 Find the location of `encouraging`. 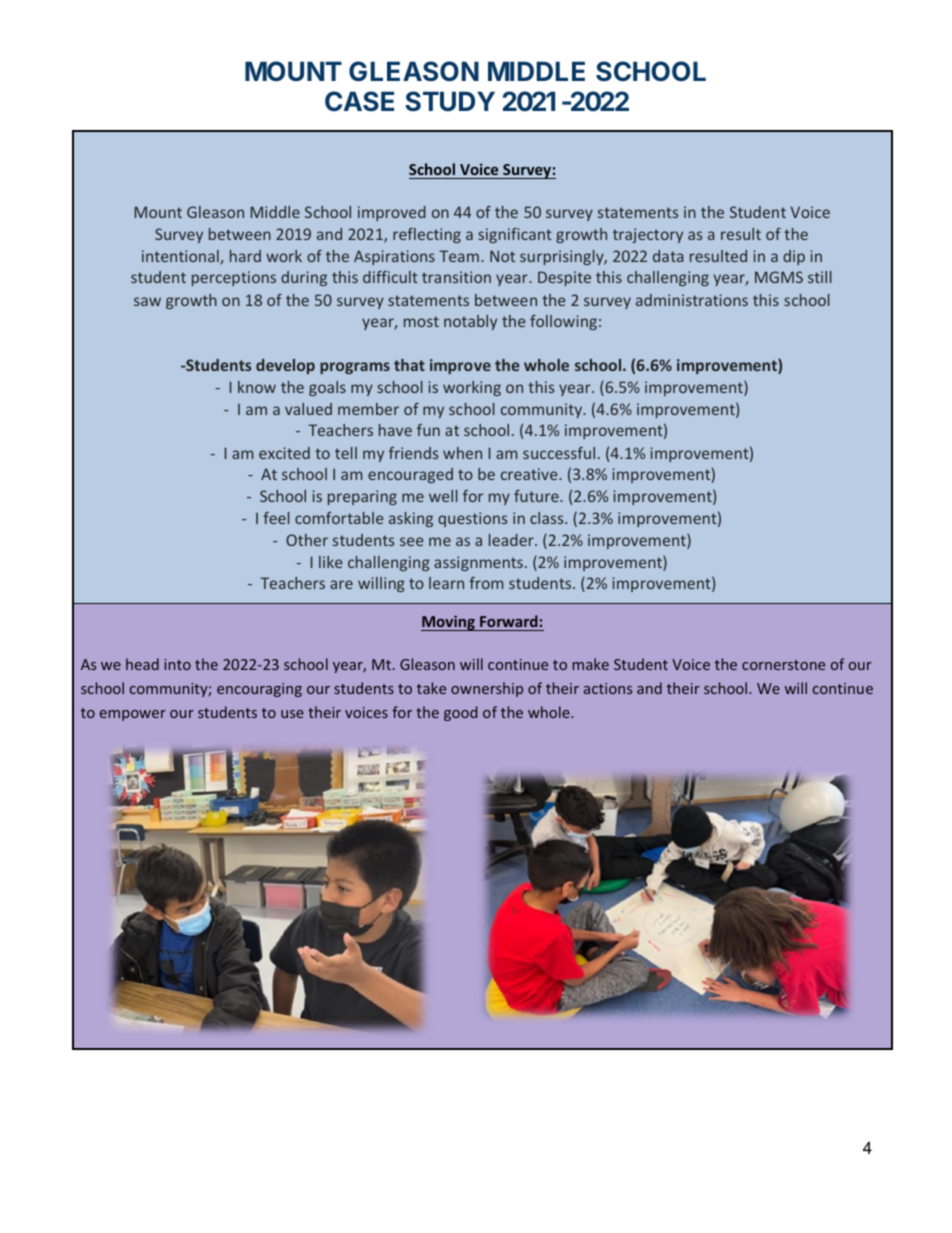

encouraging is located at coordinates (259, 690).
